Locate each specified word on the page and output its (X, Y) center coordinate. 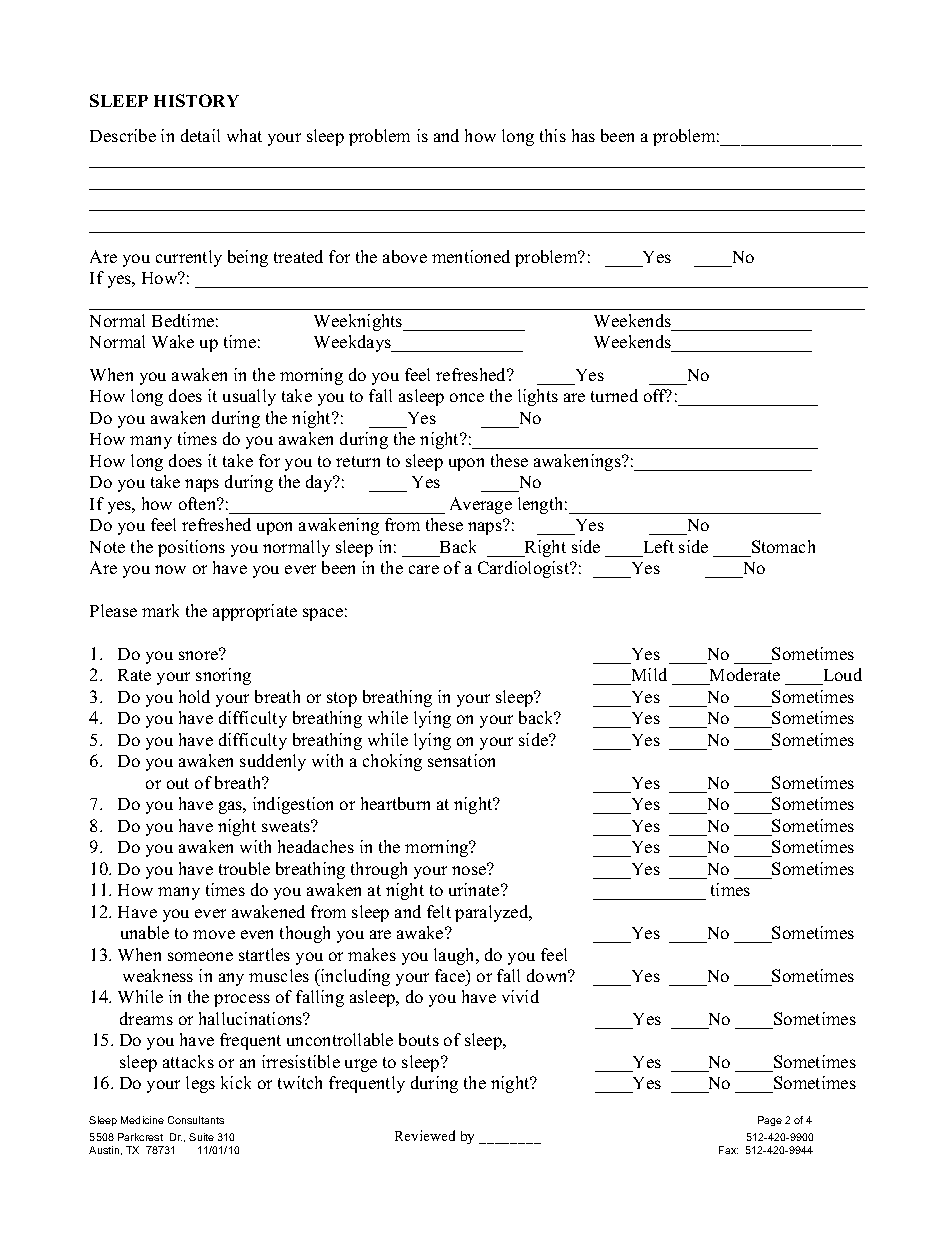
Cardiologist (525, 569)
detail (200, 135)
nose (470, 869)
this (553, 135)
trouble (244, 868)
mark (160, 610)
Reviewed (425, 1135)
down (548, 975)
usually (249, 397)
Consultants (196, 1120)
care (424, 569)
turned (614, 395)
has (583, 135)
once (467, 397)
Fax (728, 1150)
